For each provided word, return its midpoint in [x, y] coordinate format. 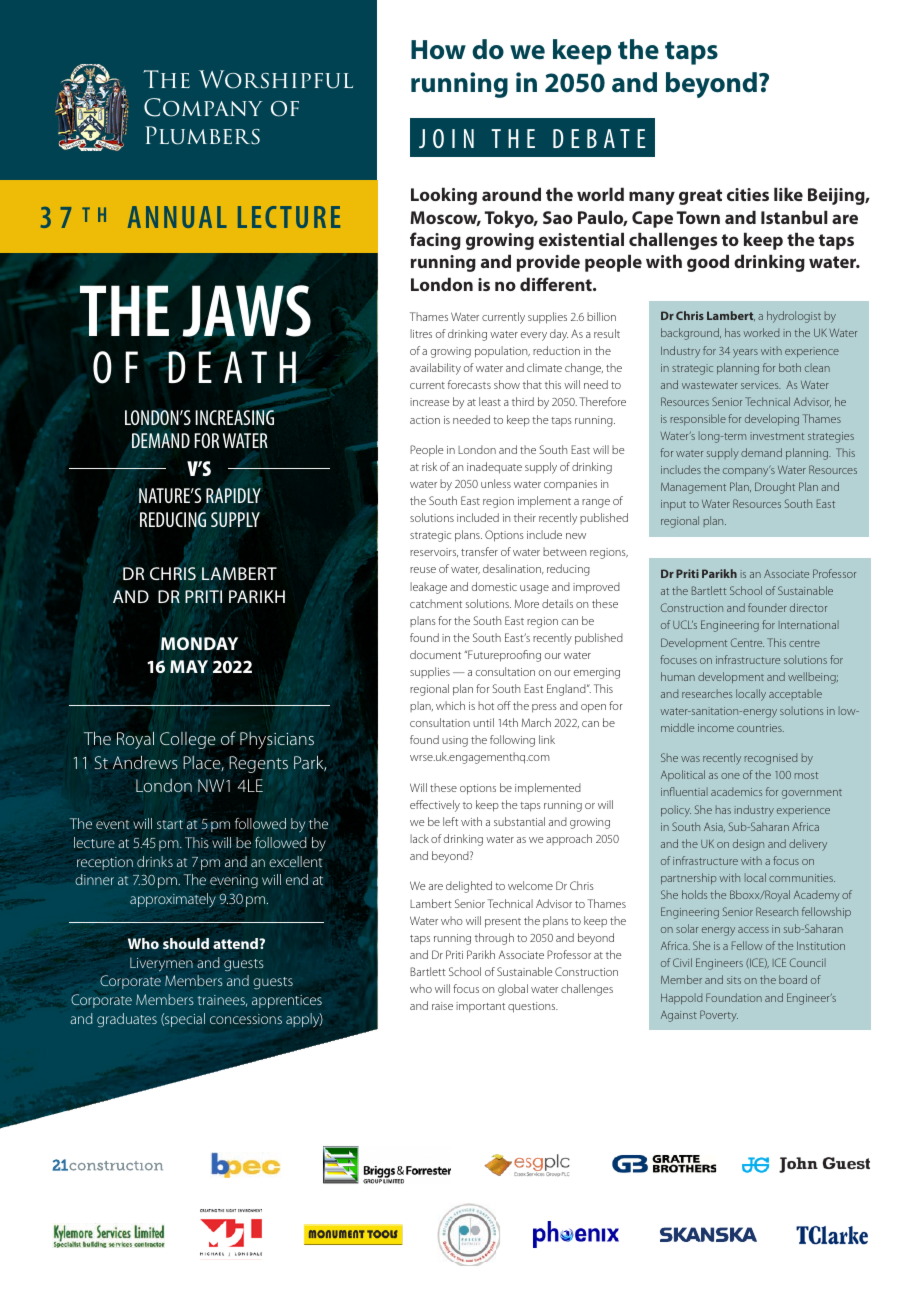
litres [421, 333]
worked [761, 332]
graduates [127, 1020]
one [730, 776]
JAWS [246, 311]
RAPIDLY [233, 495]
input [673, 505]
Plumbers [202, 135]
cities [748, 194]
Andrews [145, 762]
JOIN [446, 138]
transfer [479, 551]
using [455, 741]
